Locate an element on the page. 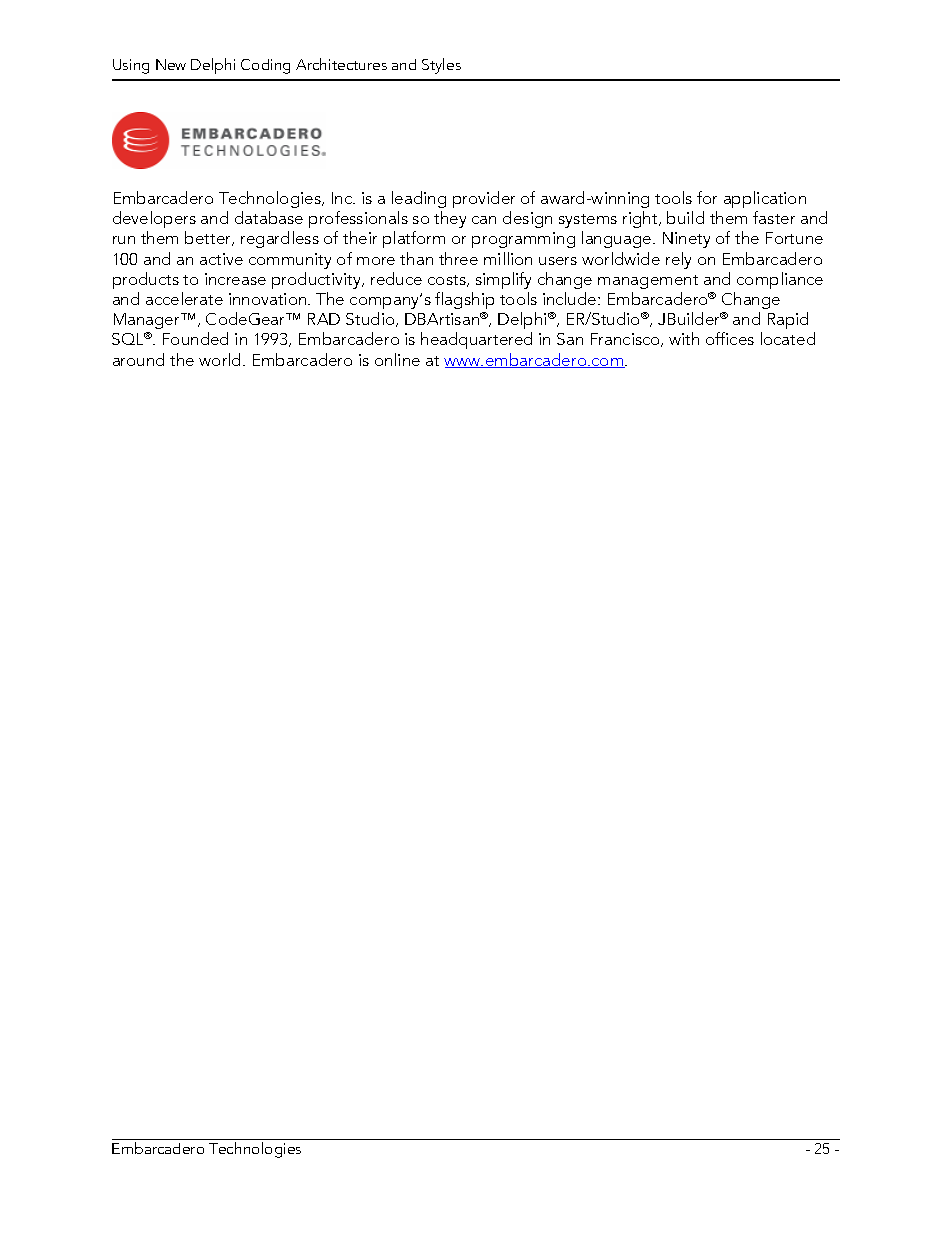 This image has width=952, height=1233. Architectures is located at coordinates (341, 64).
